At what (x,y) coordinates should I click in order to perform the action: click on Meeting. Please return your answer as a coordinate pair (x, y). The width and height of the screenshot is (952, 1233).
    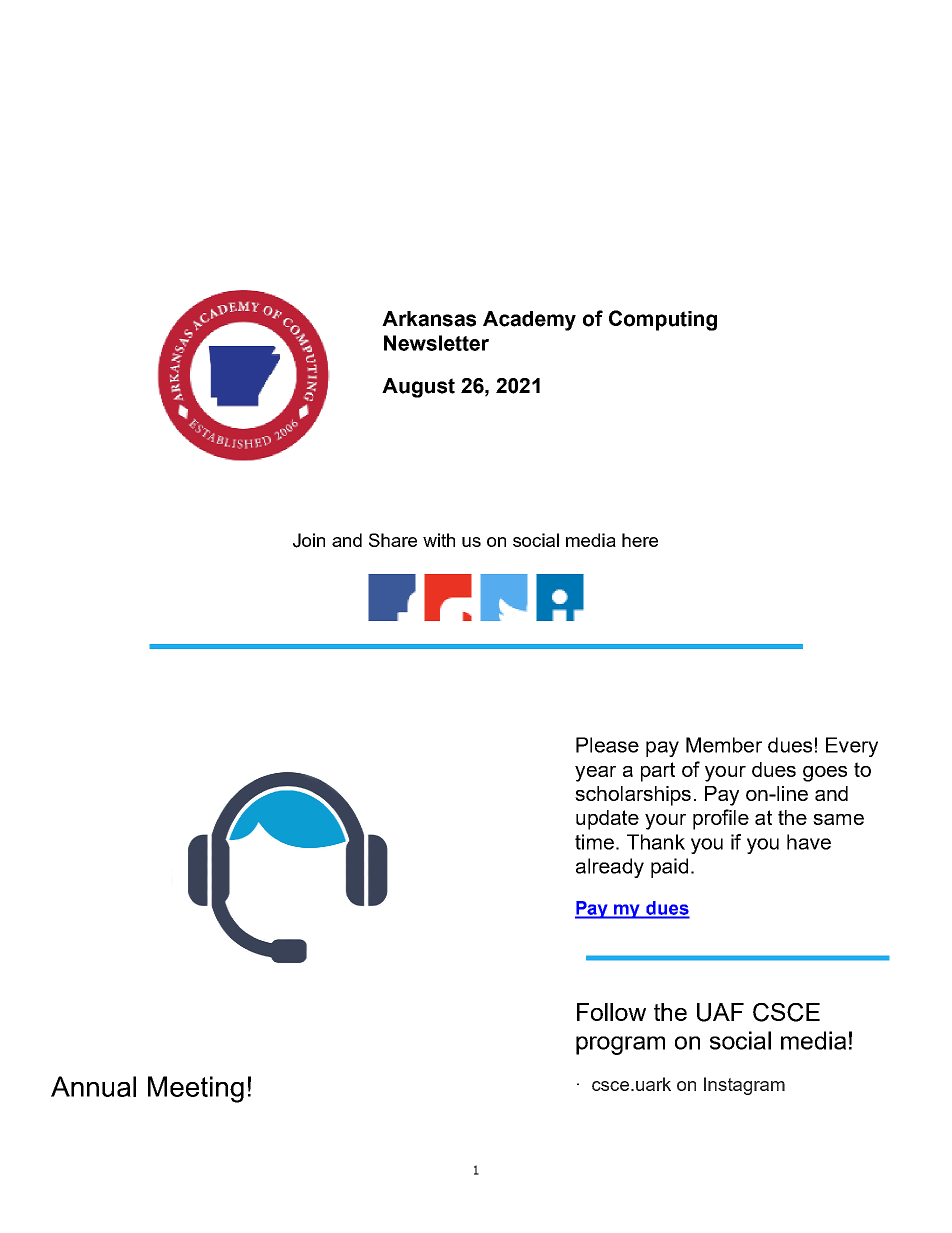
    Looking at the image, I should click on (196, 1089).
